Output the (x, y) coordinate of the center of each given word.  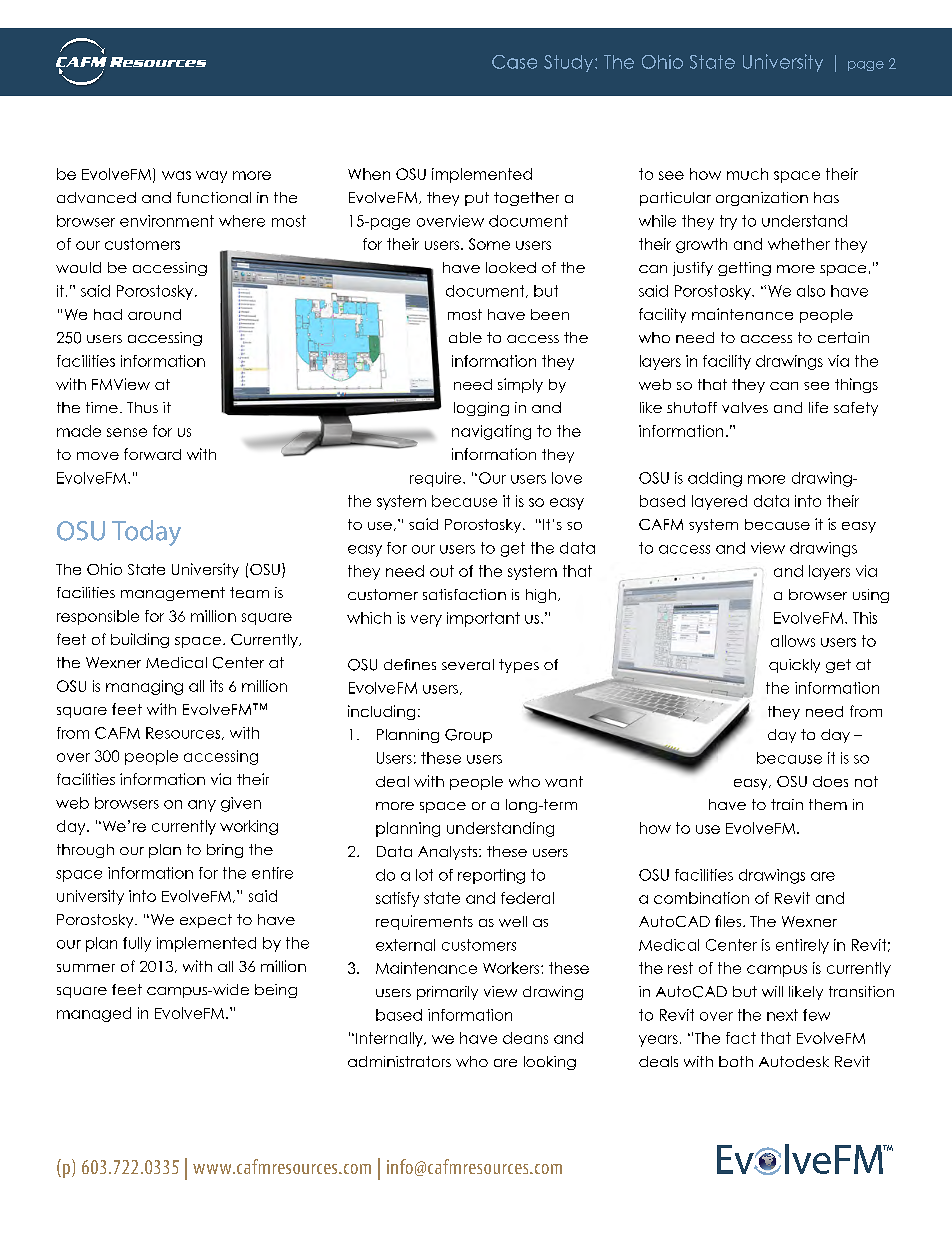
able (465, 337)
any (202, 806)
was (176, 175)
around (154, 314)
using (871, 596)
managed (94, 1014)
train (787, 804)
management (173, 594)
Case (514, 62)
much (747, 174)
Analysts (449, 853)
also (811, 291)
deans (525, 1038)
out (442, 571)
